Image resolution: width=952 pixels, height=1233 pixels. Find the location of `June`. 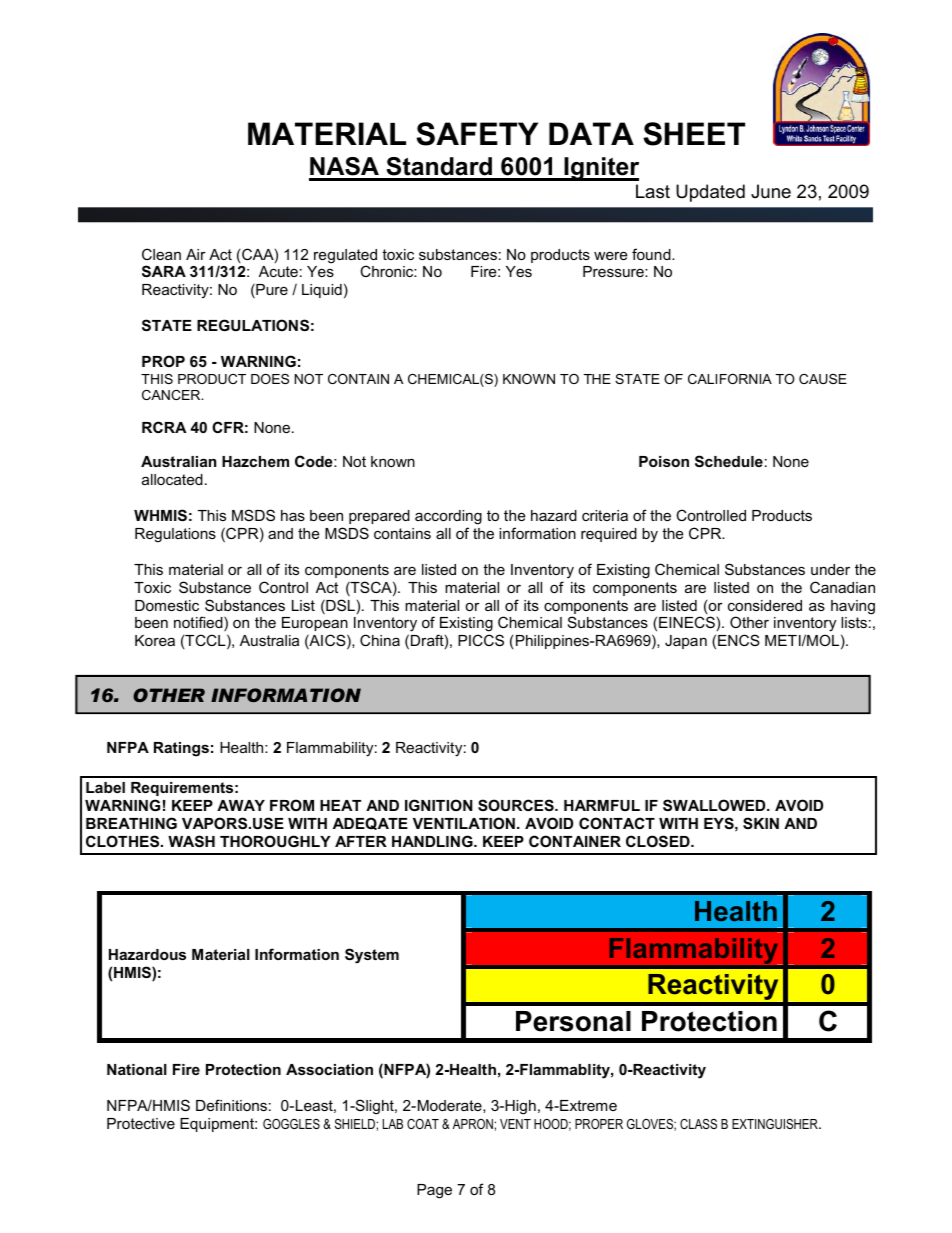

June is located at coordinates (771, 191).
